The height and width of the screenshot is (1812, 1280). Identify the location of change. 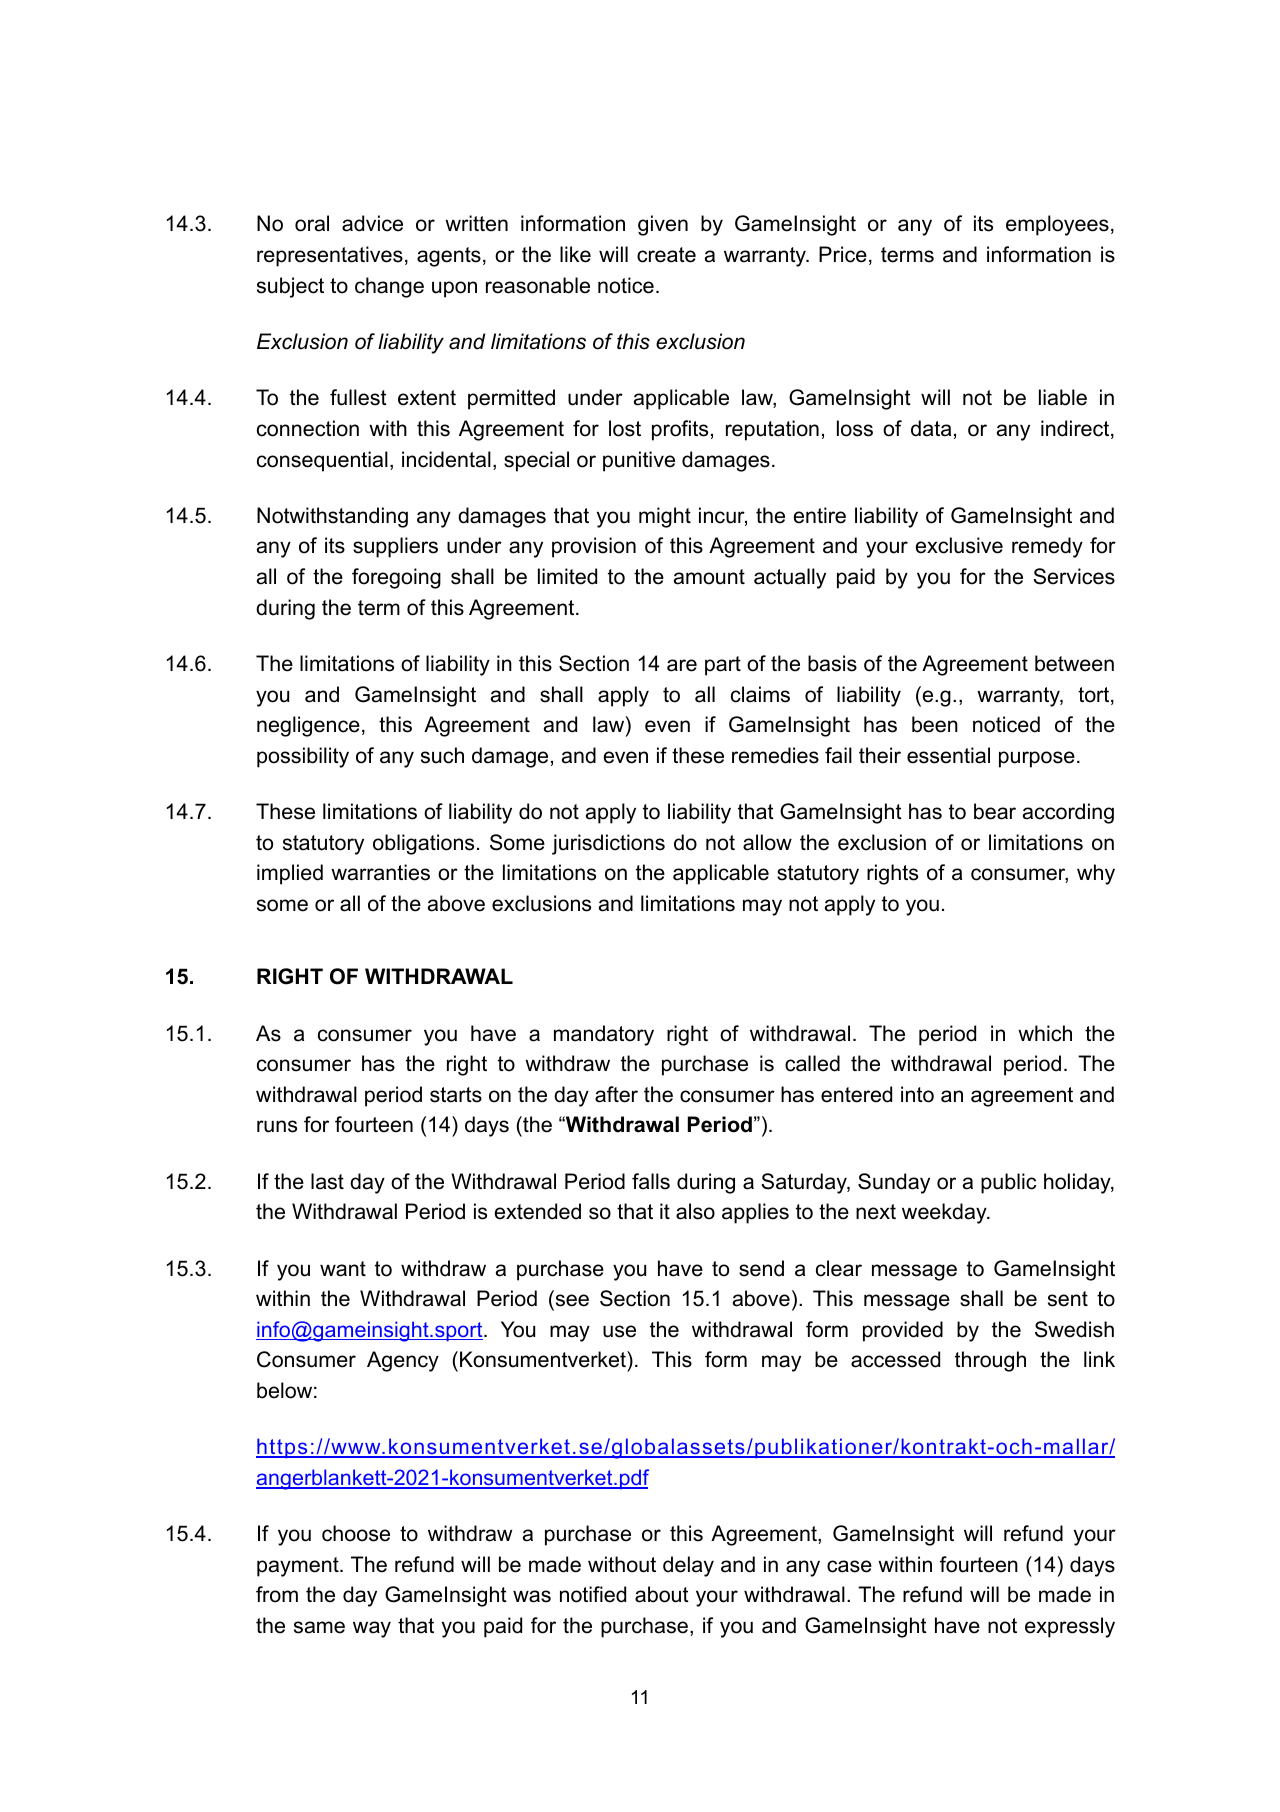
(389, 287).
